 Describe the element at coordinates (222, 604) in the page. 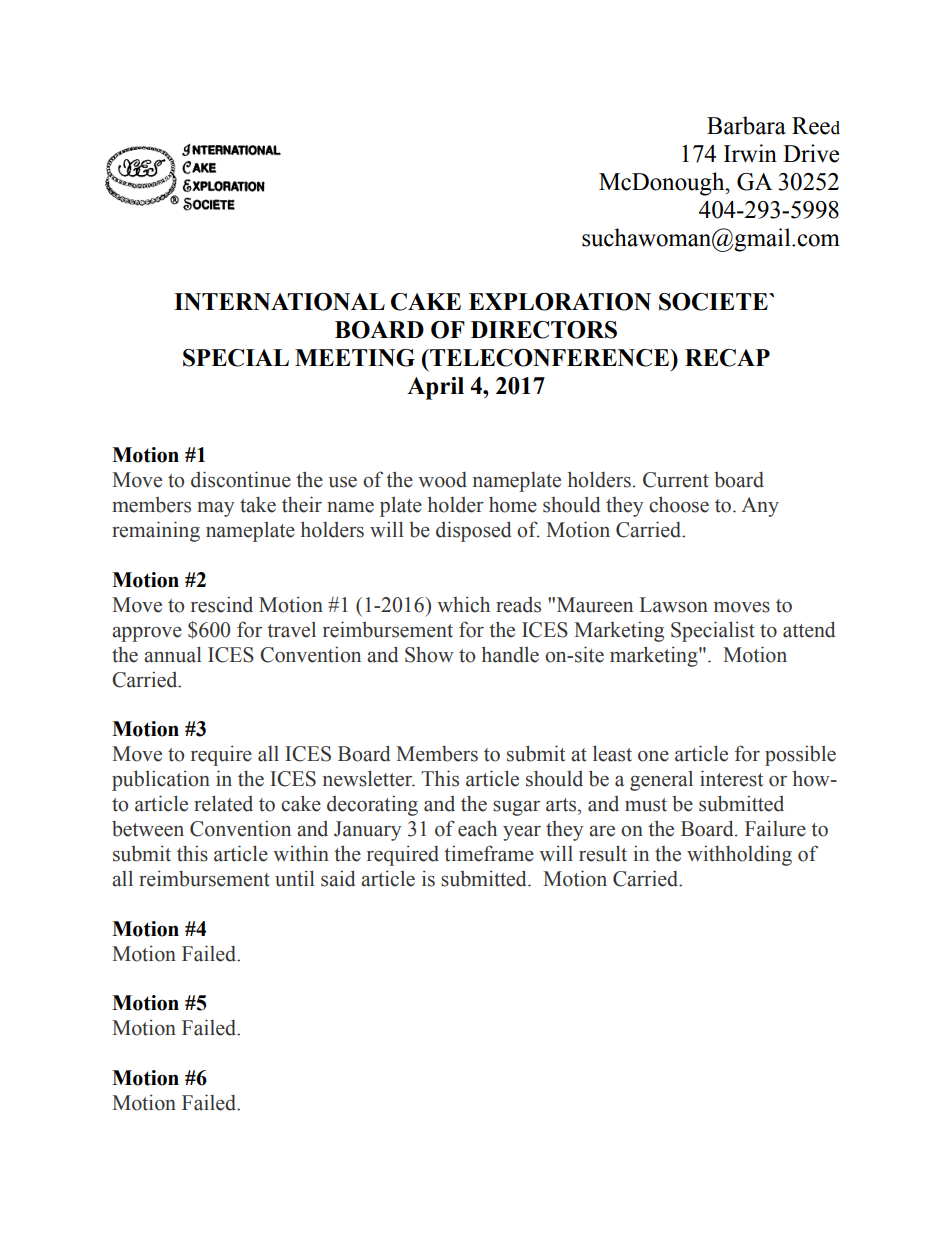

I see `rescind` at that location.
